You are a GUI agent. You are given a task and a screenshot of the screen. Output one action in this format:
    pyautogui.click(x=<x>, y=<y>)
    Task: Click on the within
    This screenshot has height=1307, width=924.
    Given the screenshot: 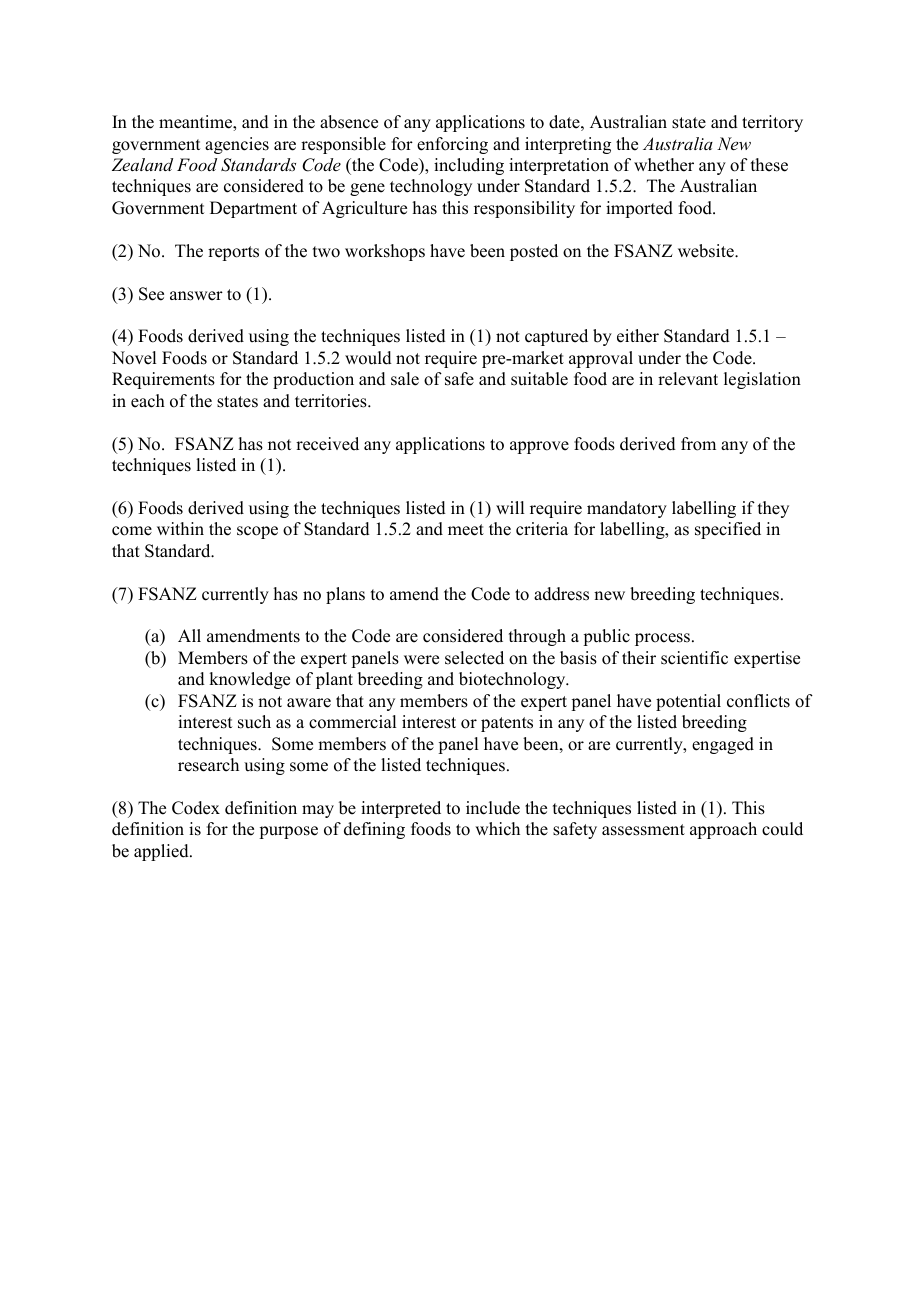 What is the action you would take?
    pyautogui.click(x=180, y=528)
